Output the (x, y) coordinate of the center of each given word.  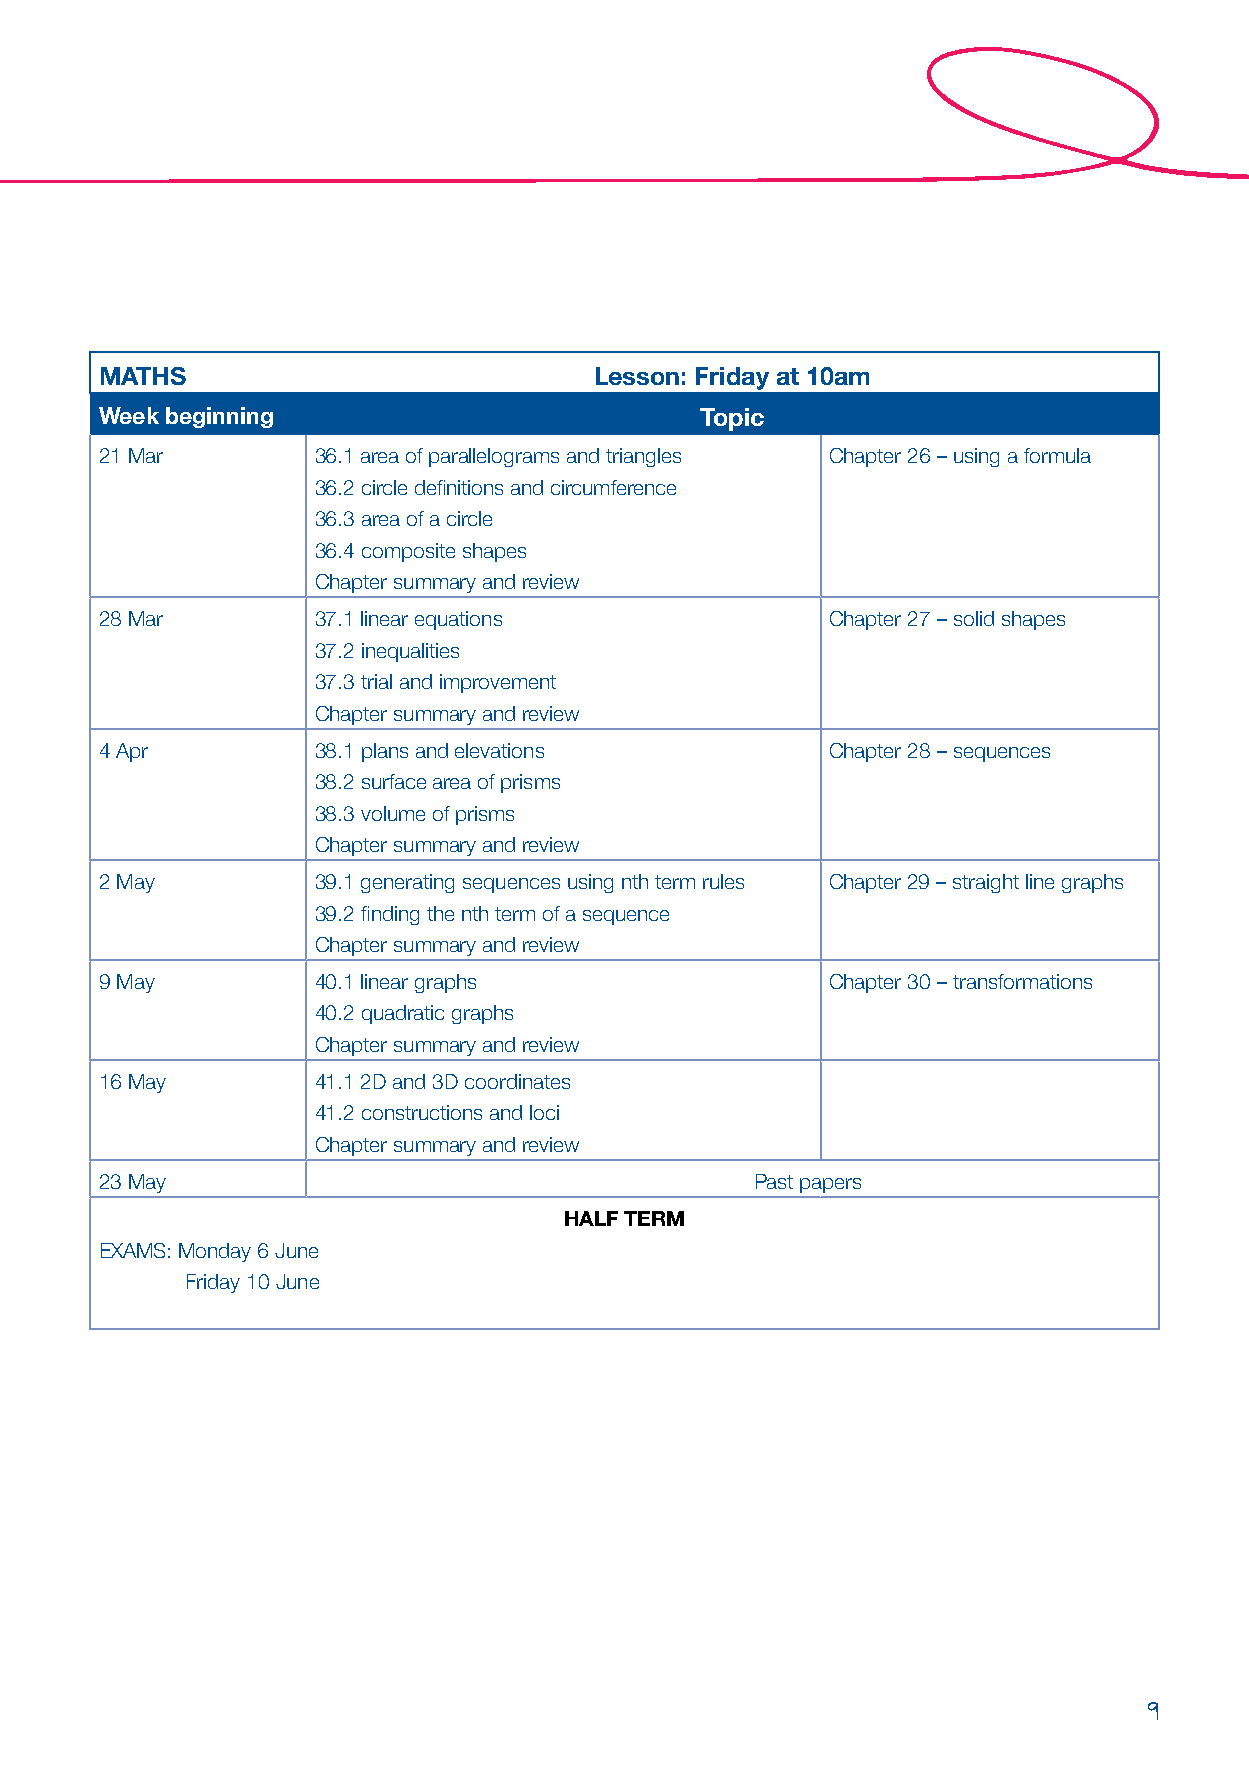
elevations (499, 750)
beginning (219, 417)
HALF (591, 1218)
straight (986, 883)
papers (830, 1185)
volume (393, 813)
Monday (215, 1252)
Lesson (637, 376)
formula (1057, 455)
